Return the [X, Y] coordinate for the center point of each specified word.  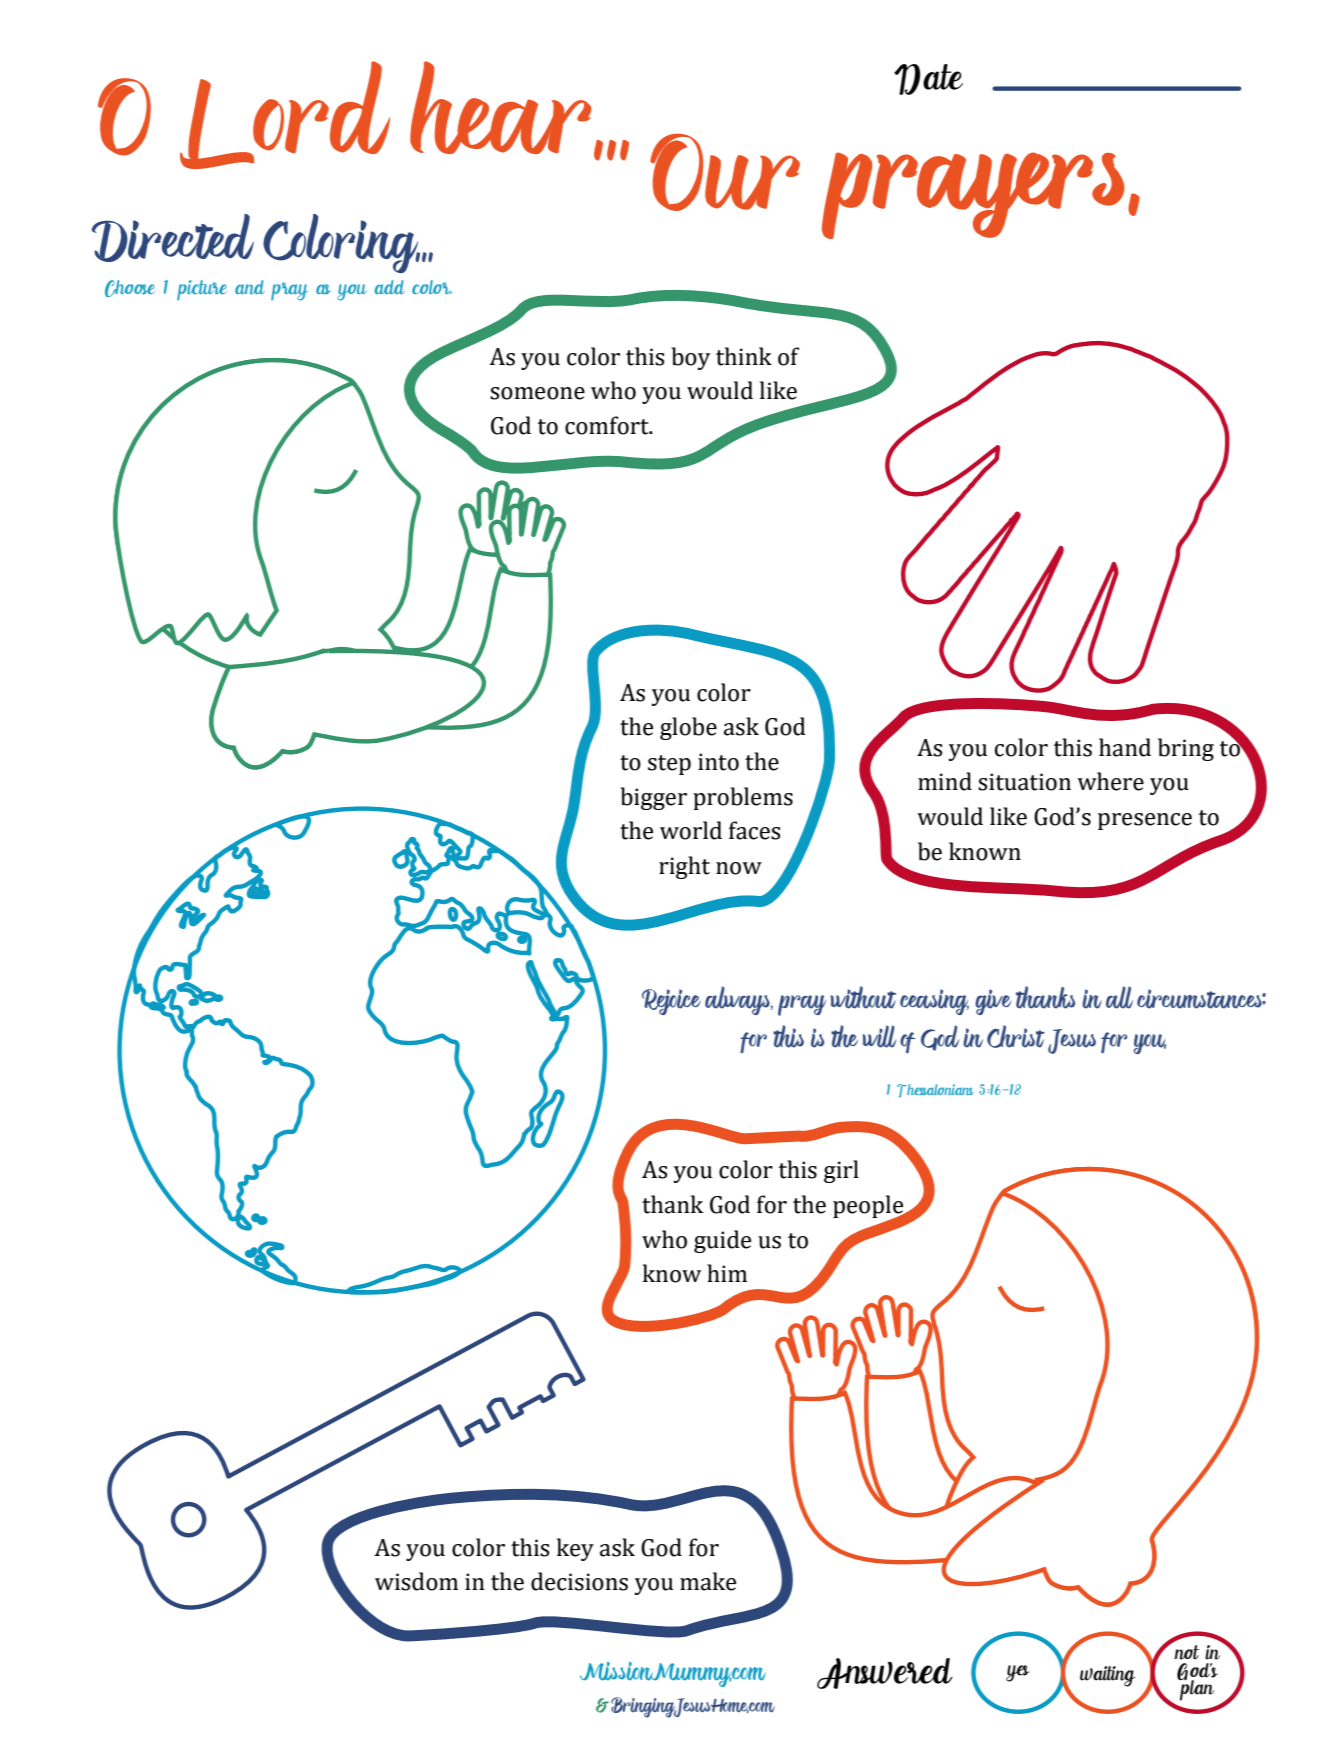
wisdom [416, 1581]
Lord [285, 115]
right [684, 867]
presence [1145, 821]
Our [725, 172]
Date [928, 79]
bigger [653, 798]
